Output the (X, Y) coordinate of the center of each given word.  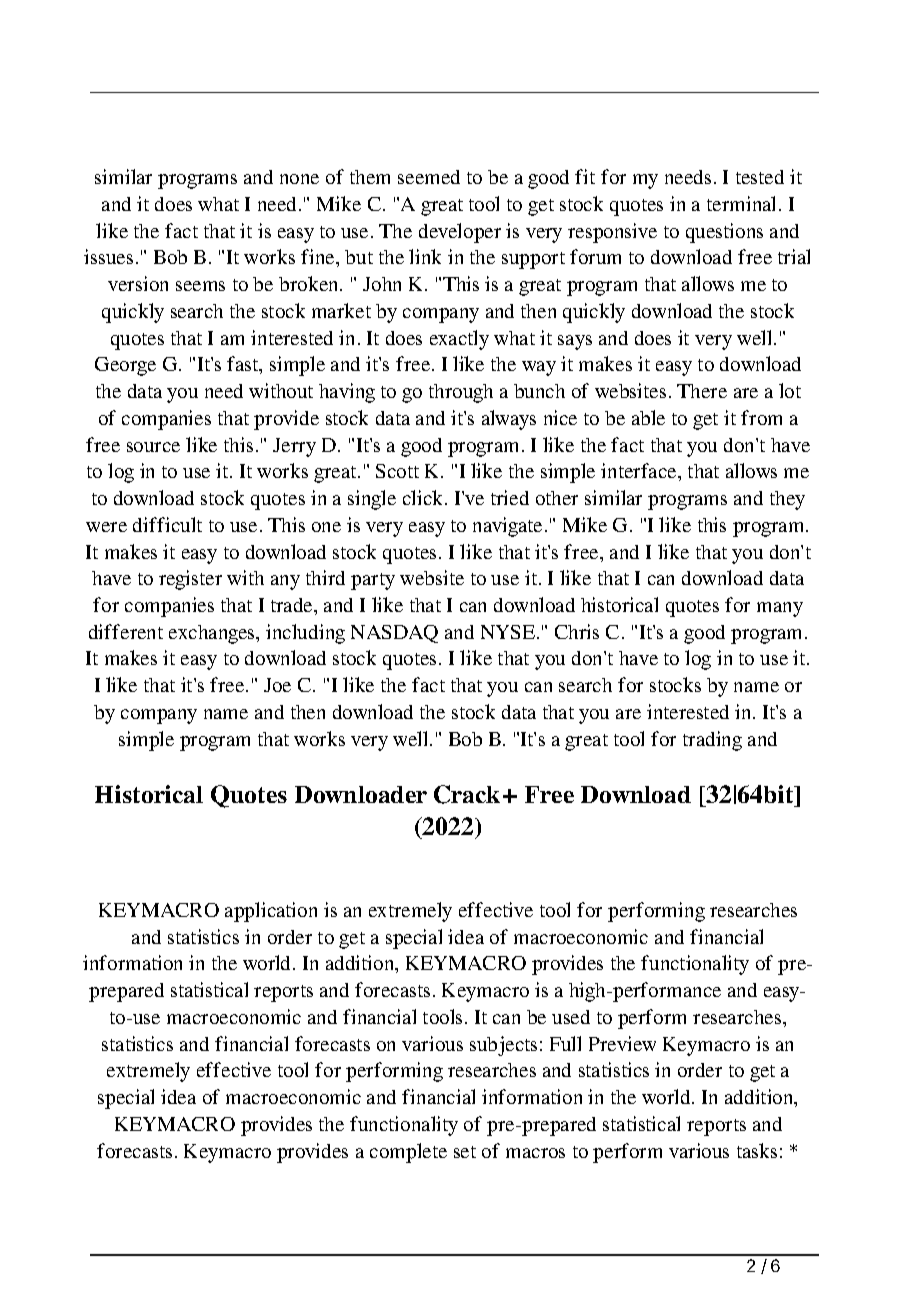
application (271, 912)
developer (460, 233)
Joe (277, 685)
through (461, 393)
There (702, 391)
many (780, 609)
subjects (503, 1046)
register (190, 580)
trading (712, 741)
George (125, 366)
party (373, 581)
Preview (622, 1043)
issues (108, 256)
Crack (467, 794)
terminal (743, 203)
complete (408, 1153)
